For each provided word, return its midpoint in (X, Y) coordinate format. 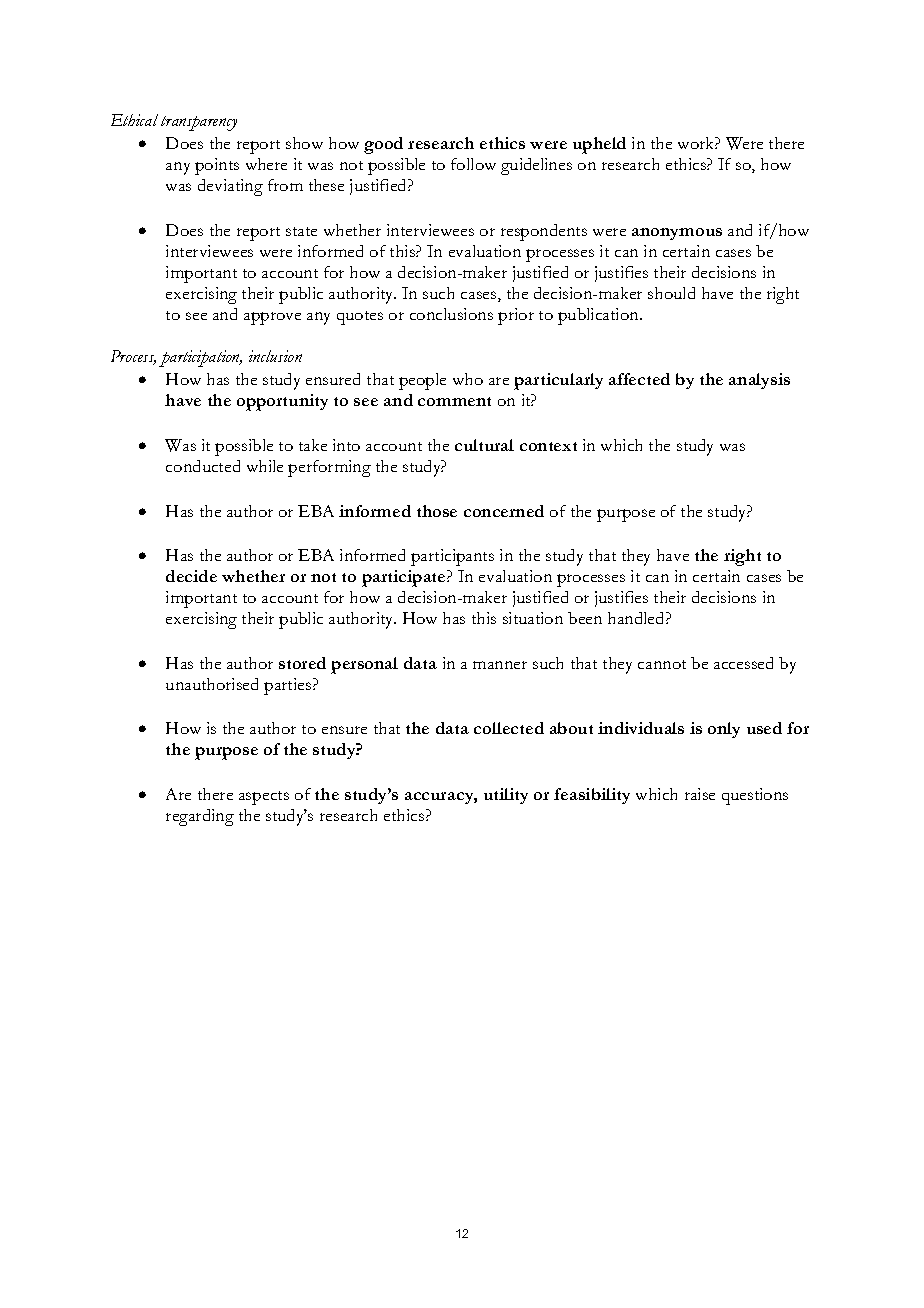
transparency (199, 123)
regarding (200, 817)
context (548, 446)
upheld (599, 145)
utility (506, 796)
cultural (484, 445)
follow (473, 164)
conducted (203, 466)
